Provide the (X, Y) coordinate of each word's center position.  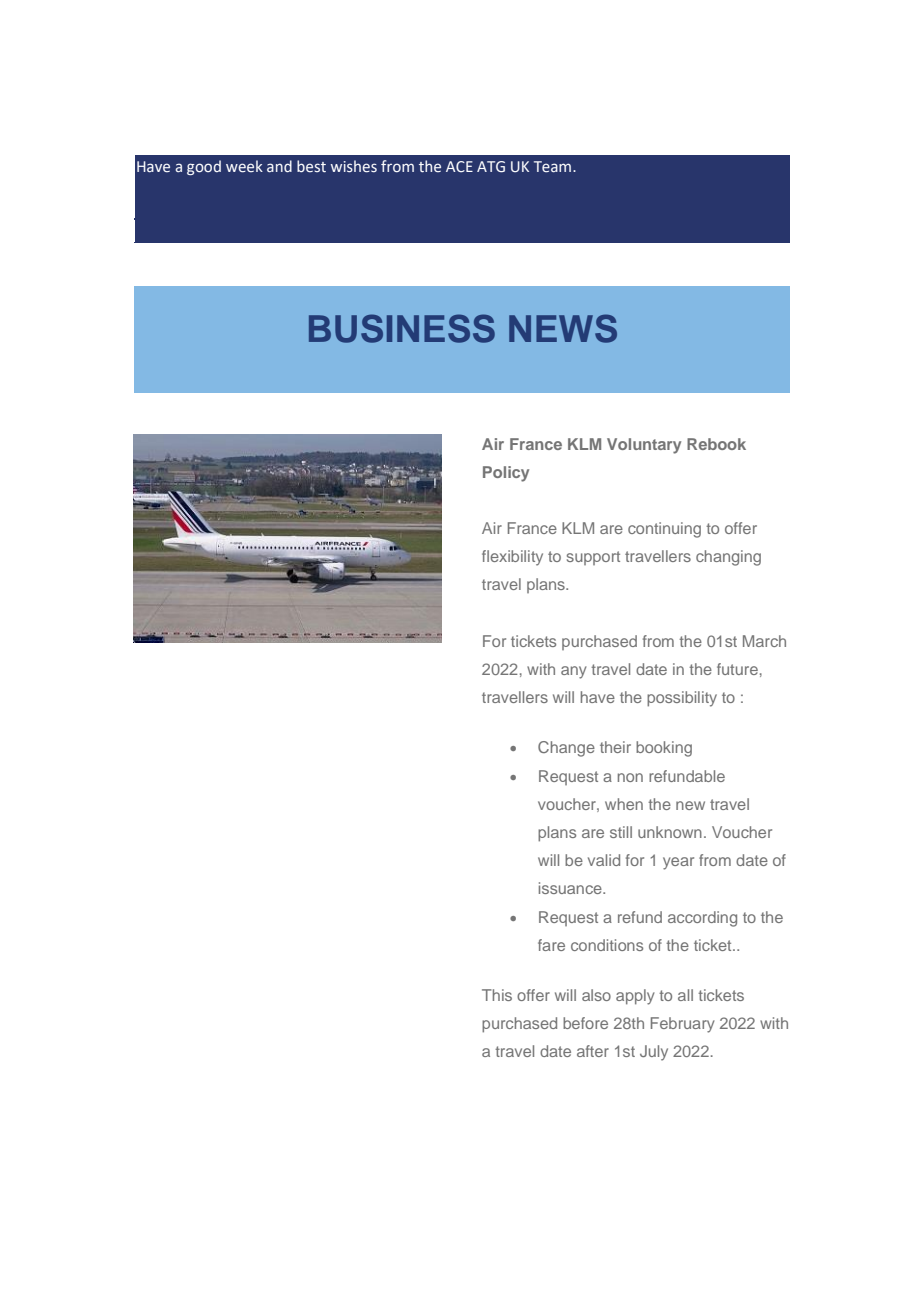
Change (566, 749)
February (683, 1025)
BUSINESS (402, 328)
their (615, 747)
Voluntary (644, 446)
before (585, 1023)
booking (664, 749)
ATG (491, 167)
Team (554, 167)
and (279, 166)
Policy (506, 474)
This (497, 995)
